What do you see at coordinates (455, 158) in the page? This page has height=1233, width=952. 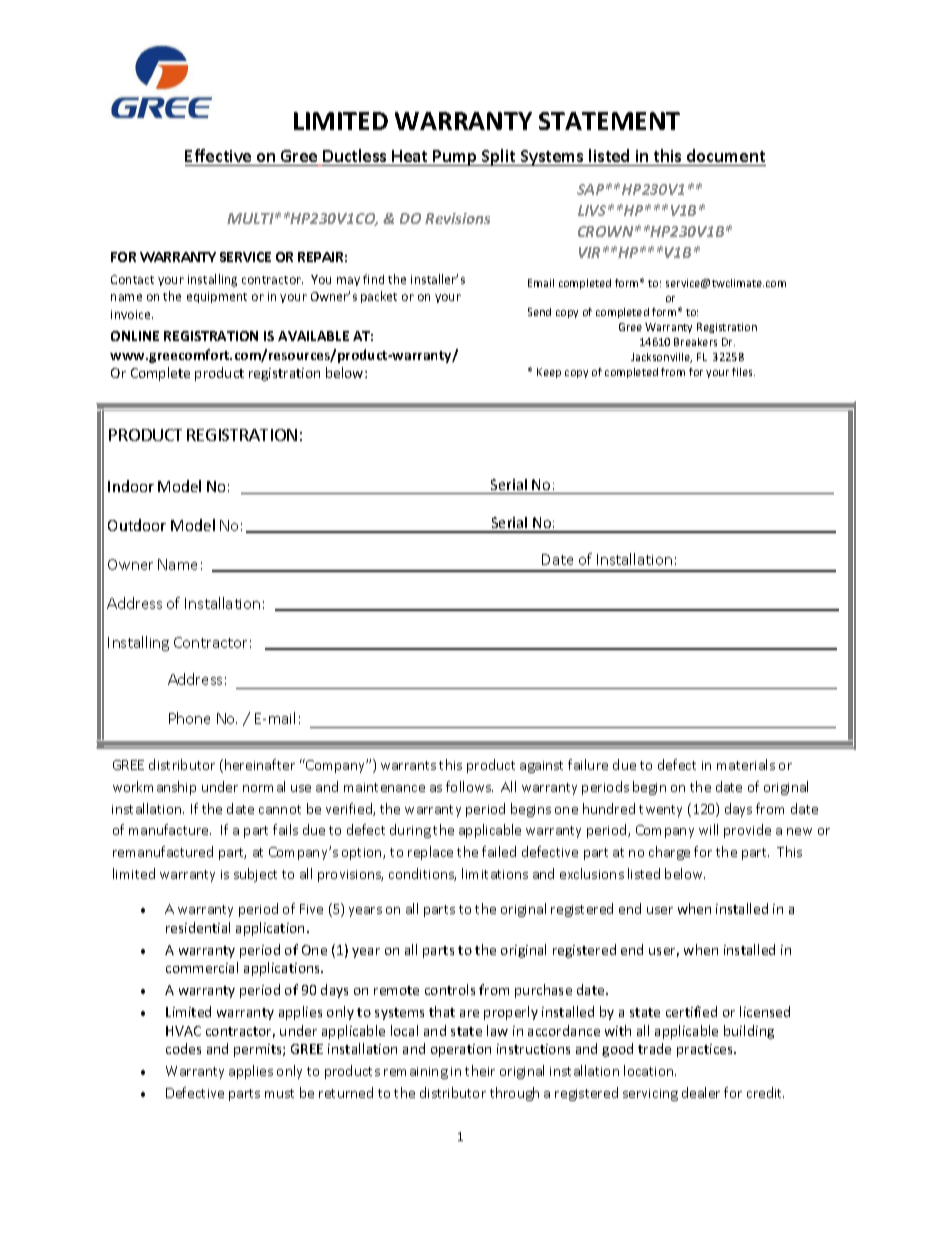 I see `Pump` at bounding box center [455, 158].
